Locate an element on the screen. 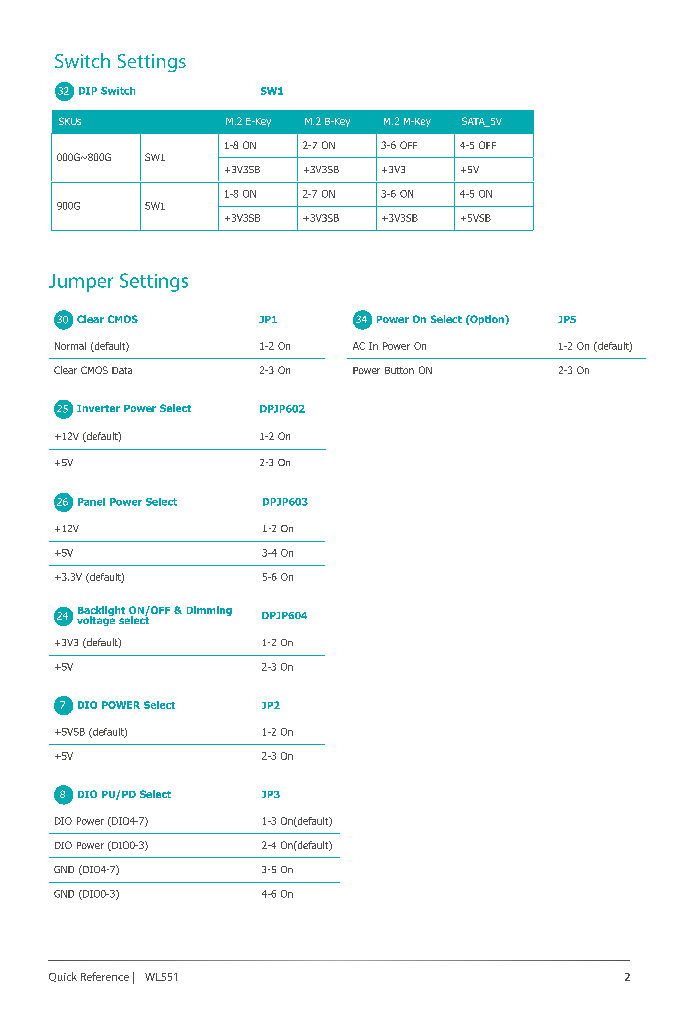 The height and width of the screenshot is (1018, 679). Inverter is located at coordinates (98, 408).
